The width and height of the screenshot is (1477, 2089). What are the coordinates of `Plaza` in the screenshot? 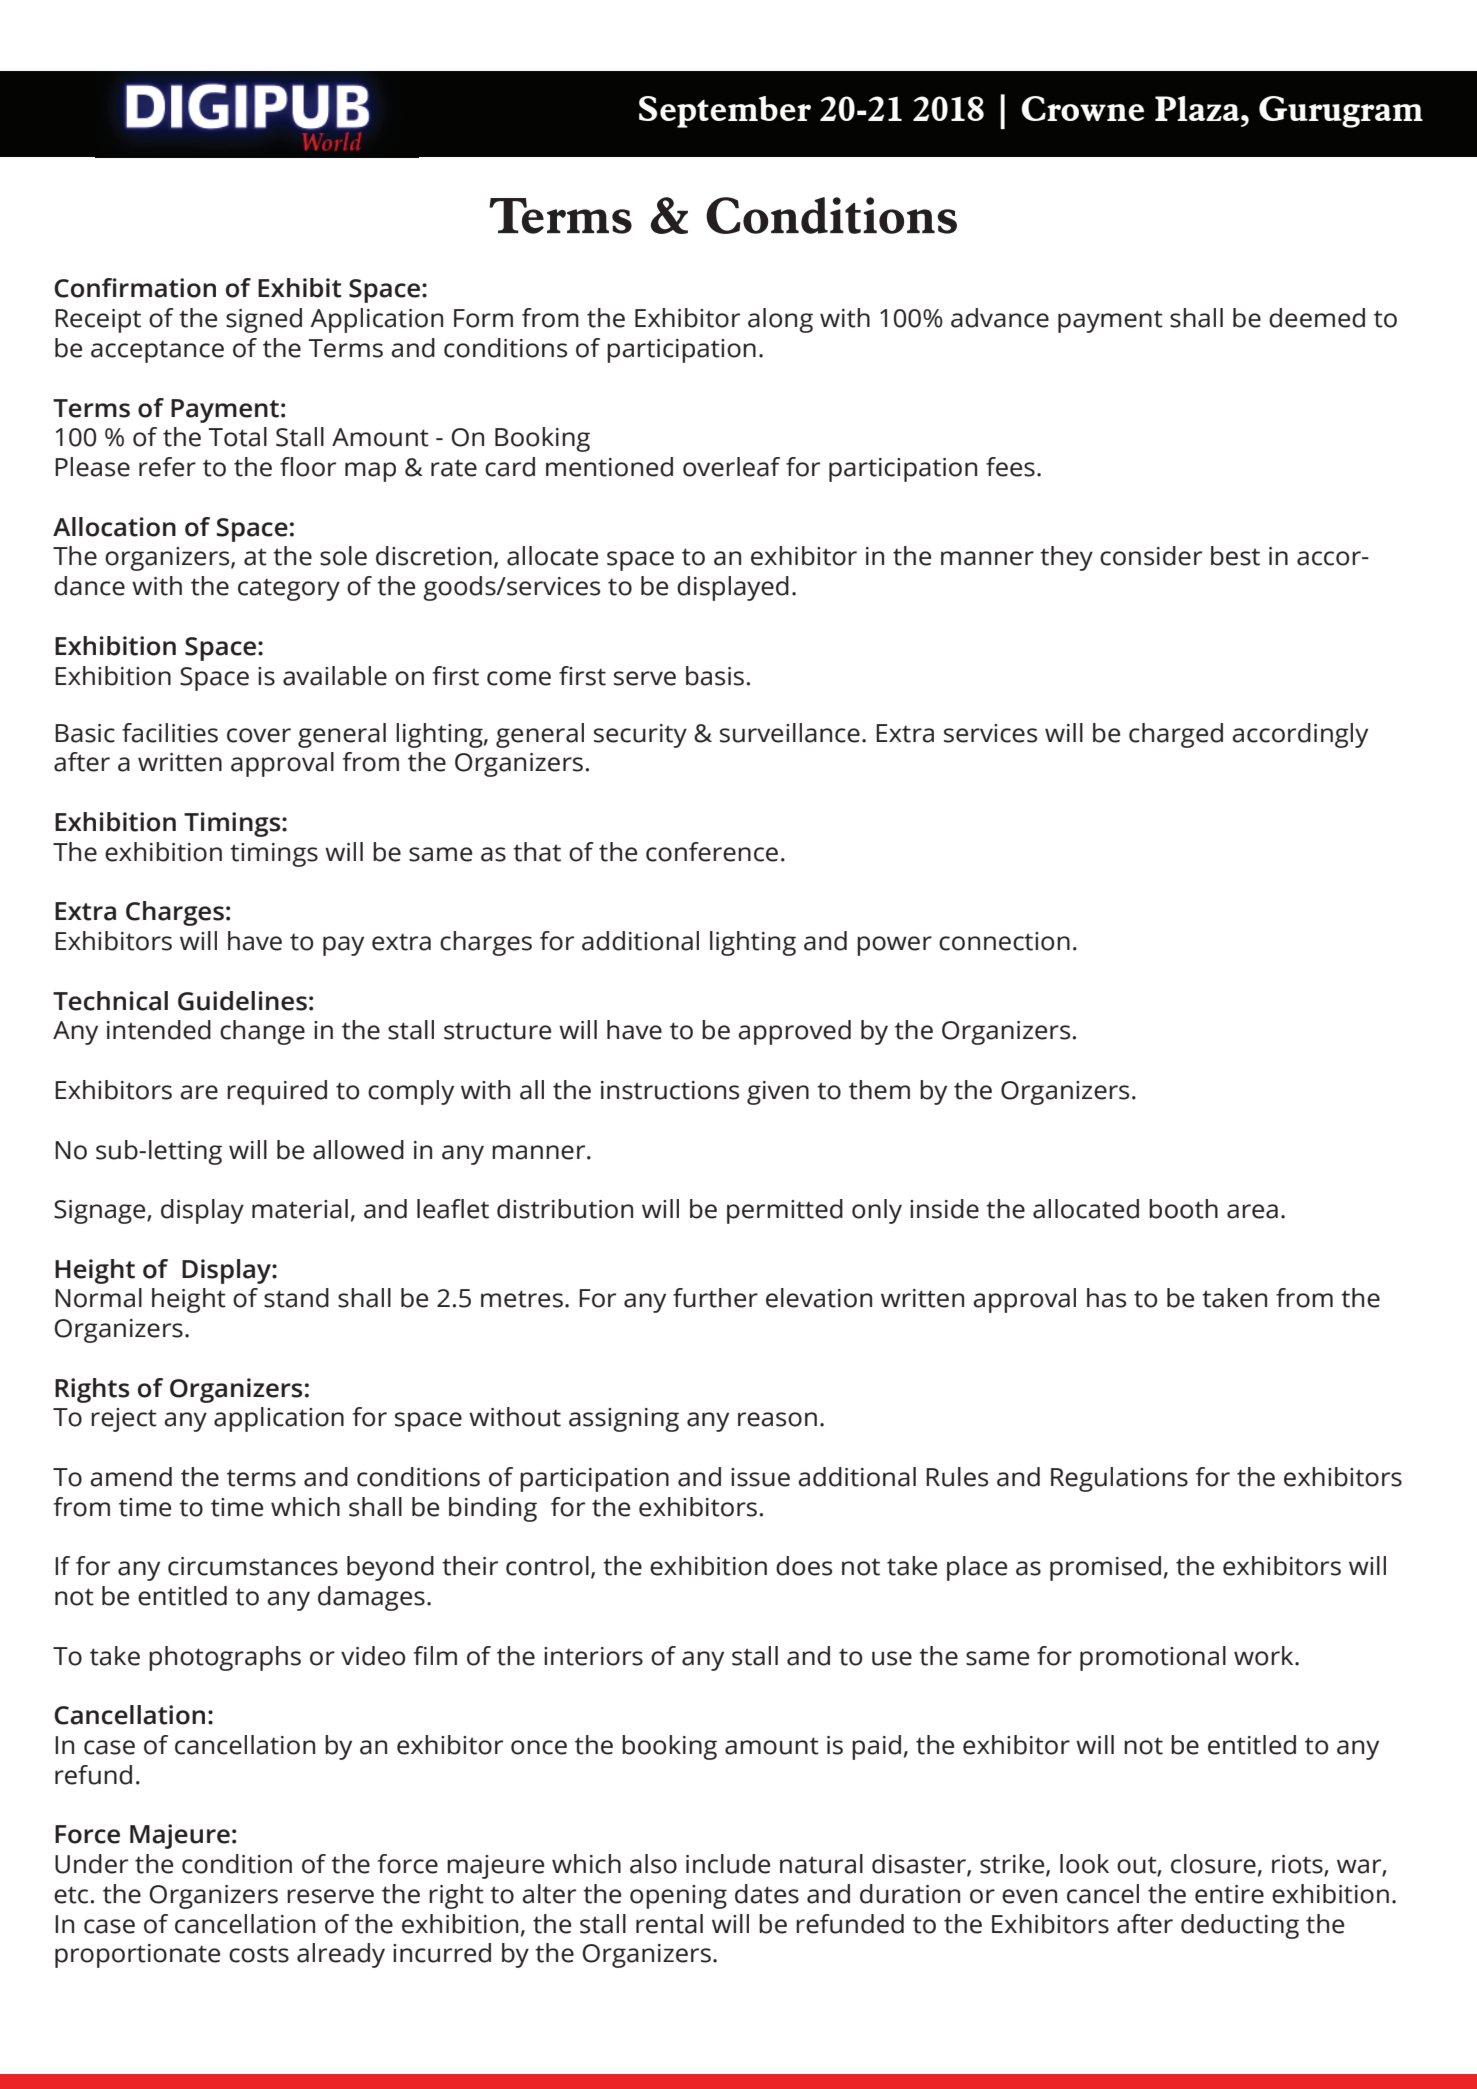 It's located at (1198, 108).
